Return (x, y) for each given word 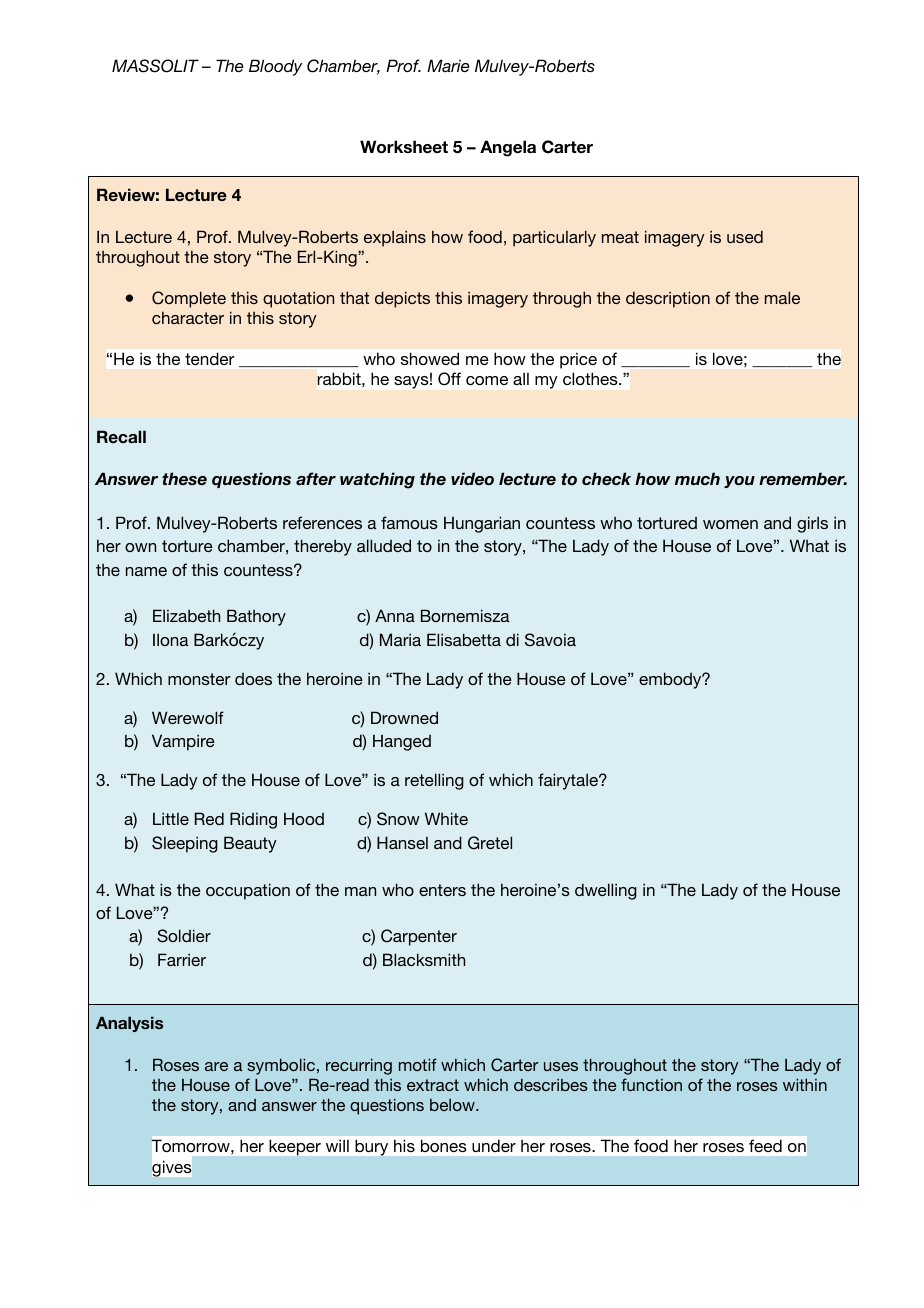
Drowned (404, 717)
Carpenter (419, 937)
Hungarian (482, 524)
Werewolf (188, 717)
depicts (402, 299)
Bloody (275, 67)
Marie (448, 65)
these (184, 478)
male (782, 297)
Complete (189, 299)
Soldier (184, 936)
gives (171, 1169)
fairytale (569, 781)
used (745, 236)
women (730, 524)
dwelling (606, 891)
